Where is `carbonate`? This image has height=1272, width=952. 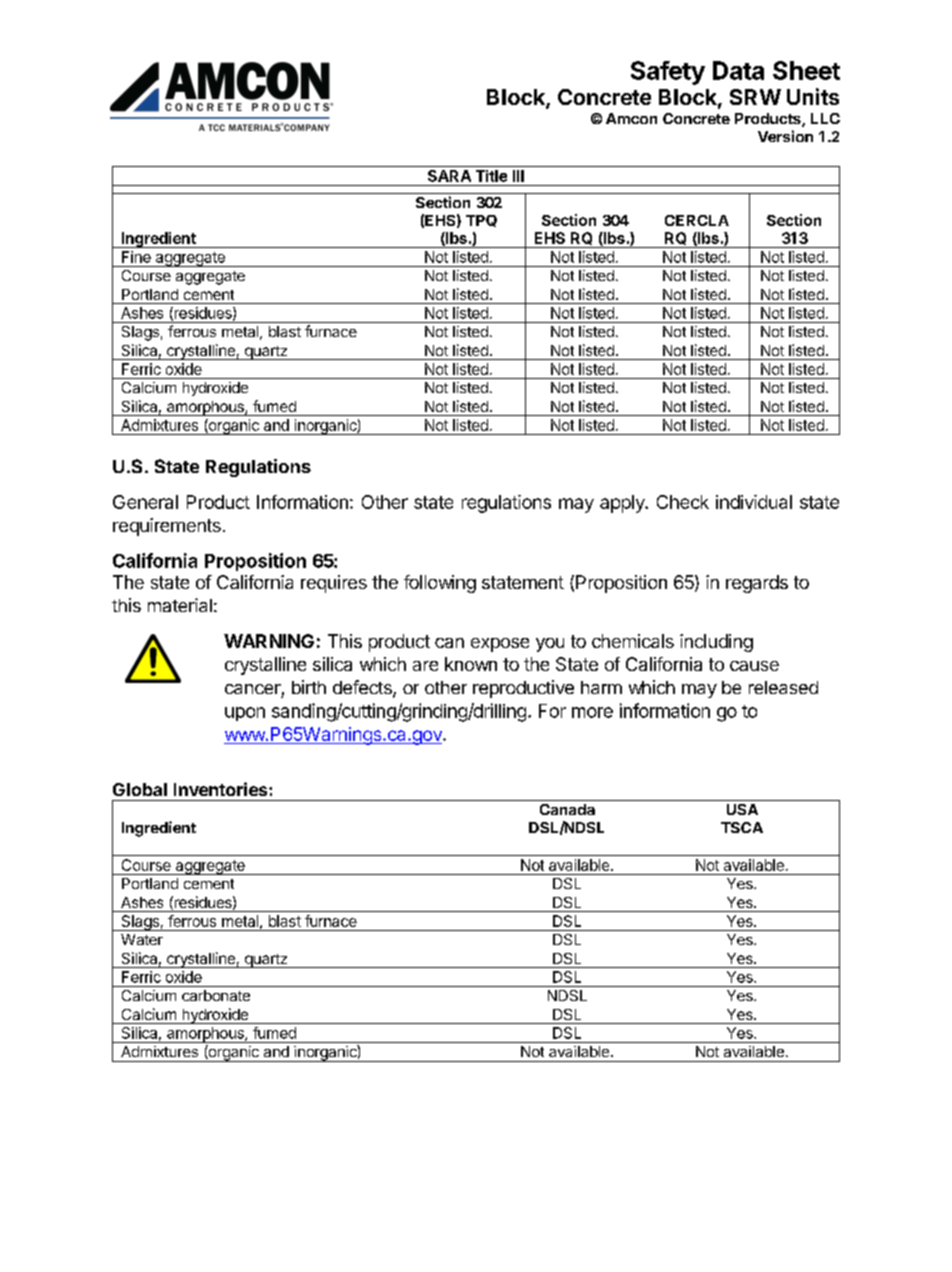 carbonate is located at coordinates (216, 995).
